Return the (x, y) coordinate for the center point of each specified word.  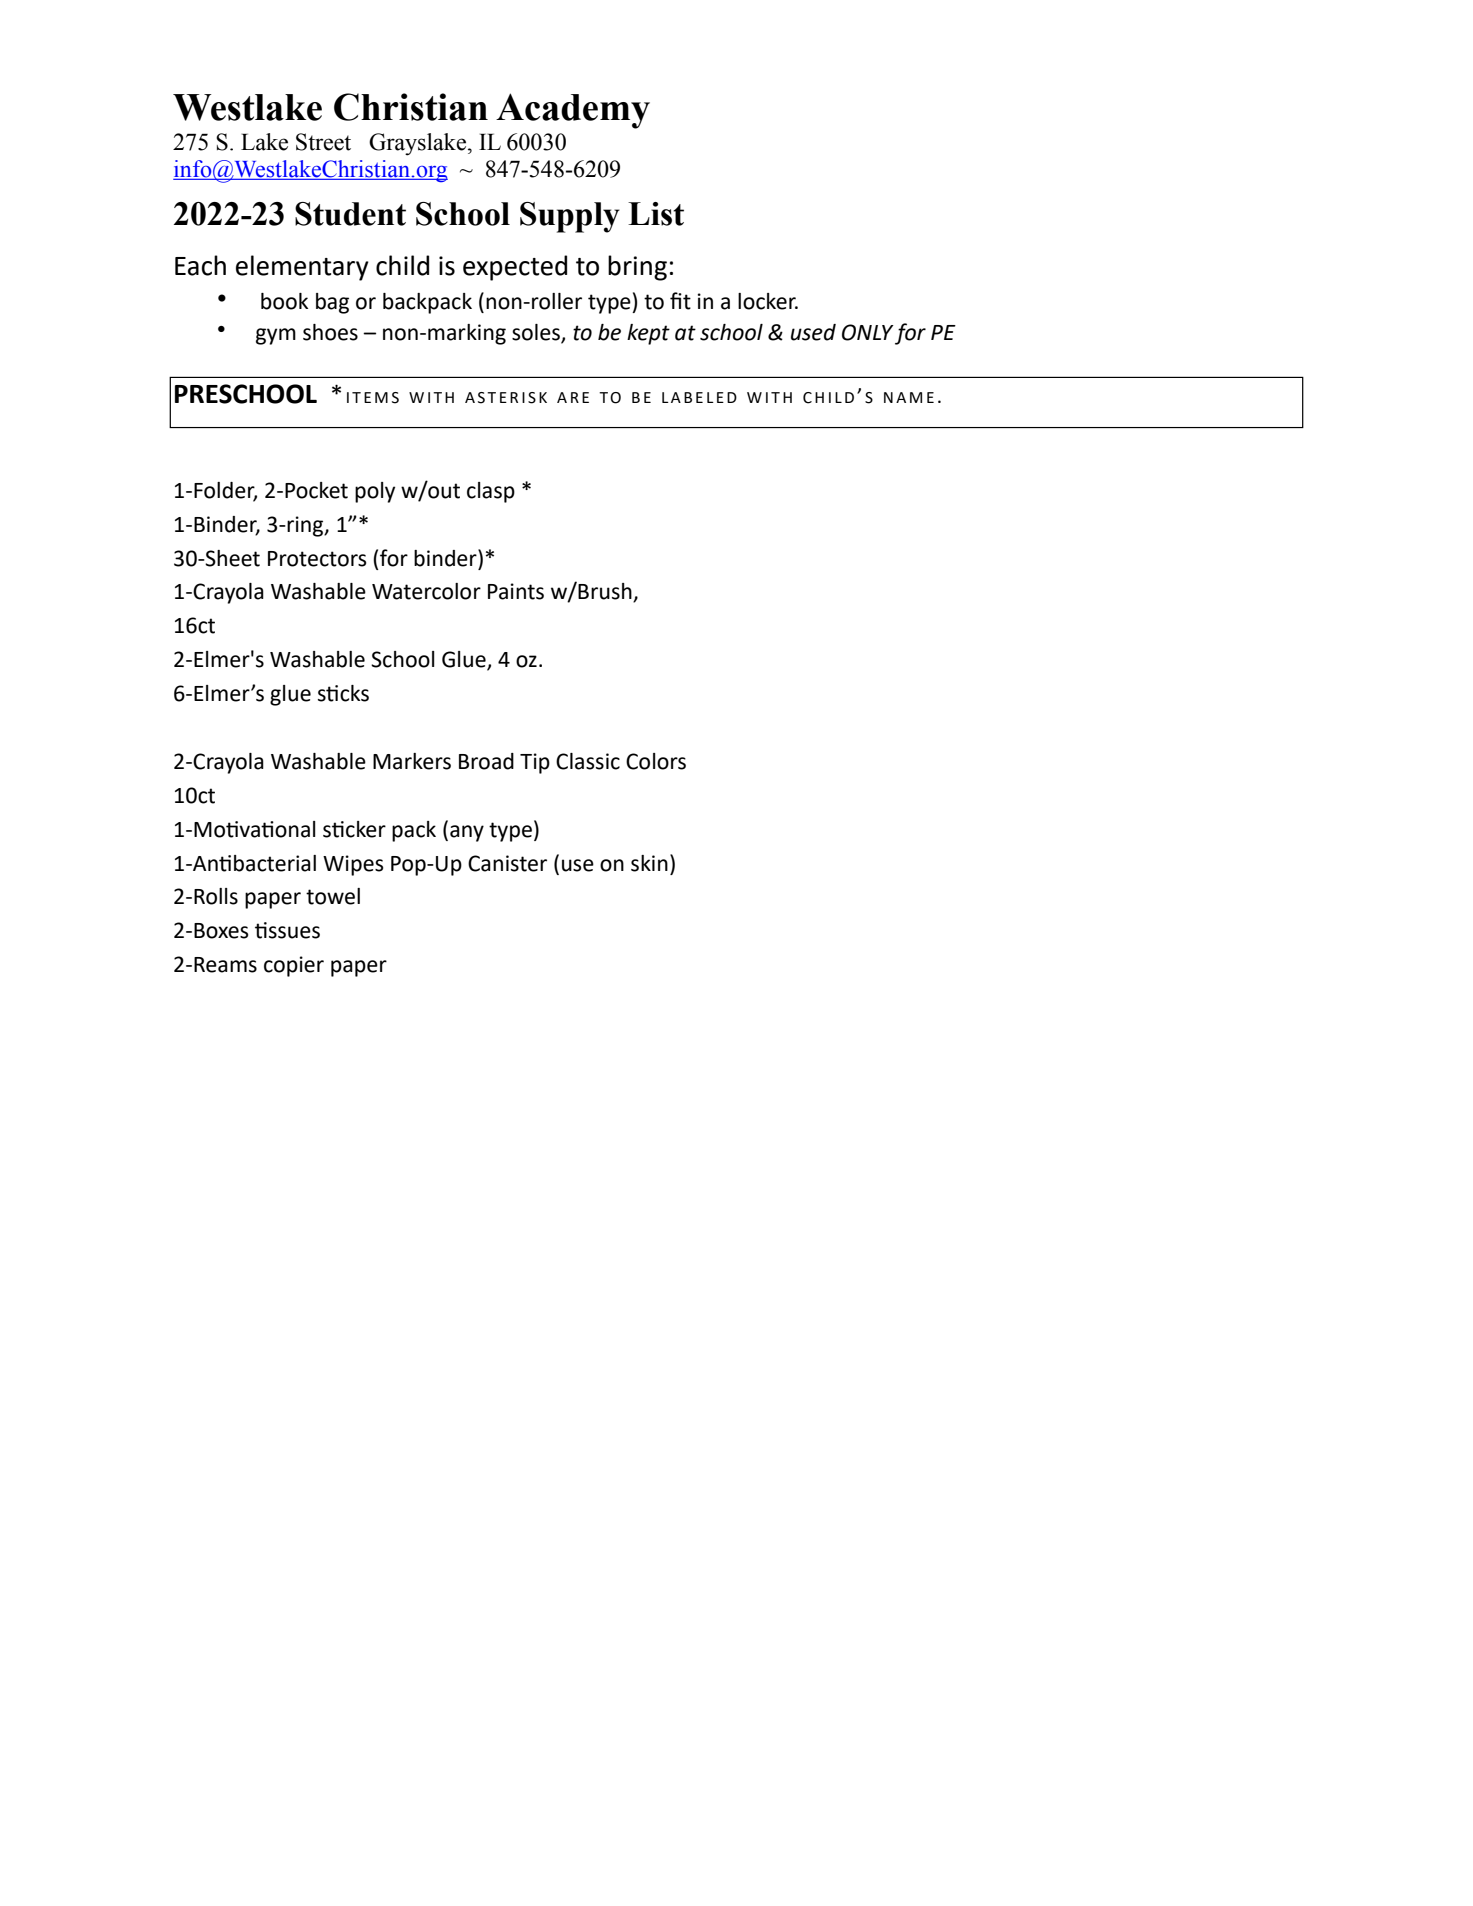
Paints (516, 591)
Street (323, 142)
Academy (573, 111)
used (813, 332)
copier (294, 966)
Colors (656, 761)
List (656, 214)
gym (276, 336)
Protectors (317, 559)
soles (537, 333)
